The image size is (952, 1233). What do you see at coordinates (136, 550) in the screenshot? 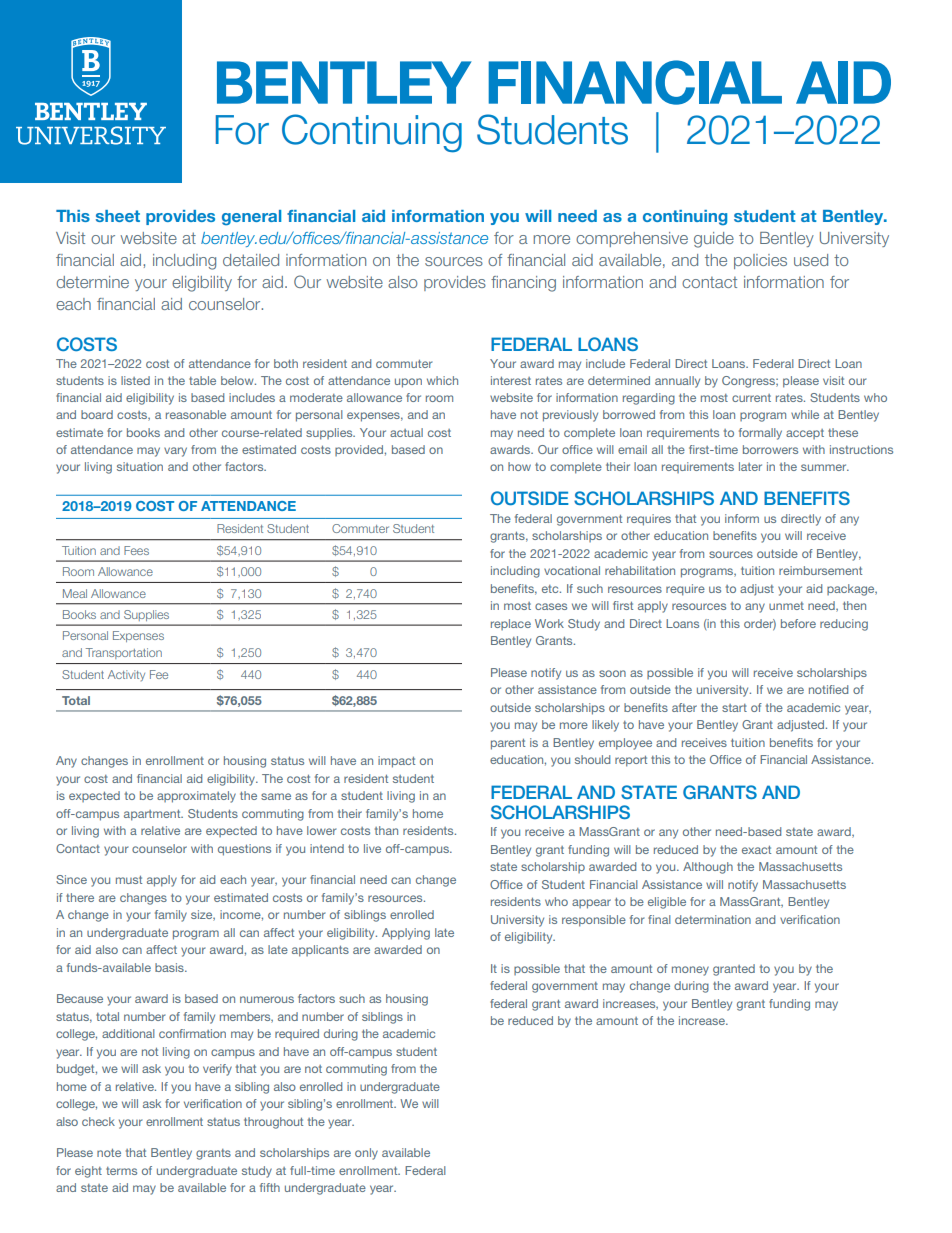
I see `Fees` at bounding box center [136, 550].
